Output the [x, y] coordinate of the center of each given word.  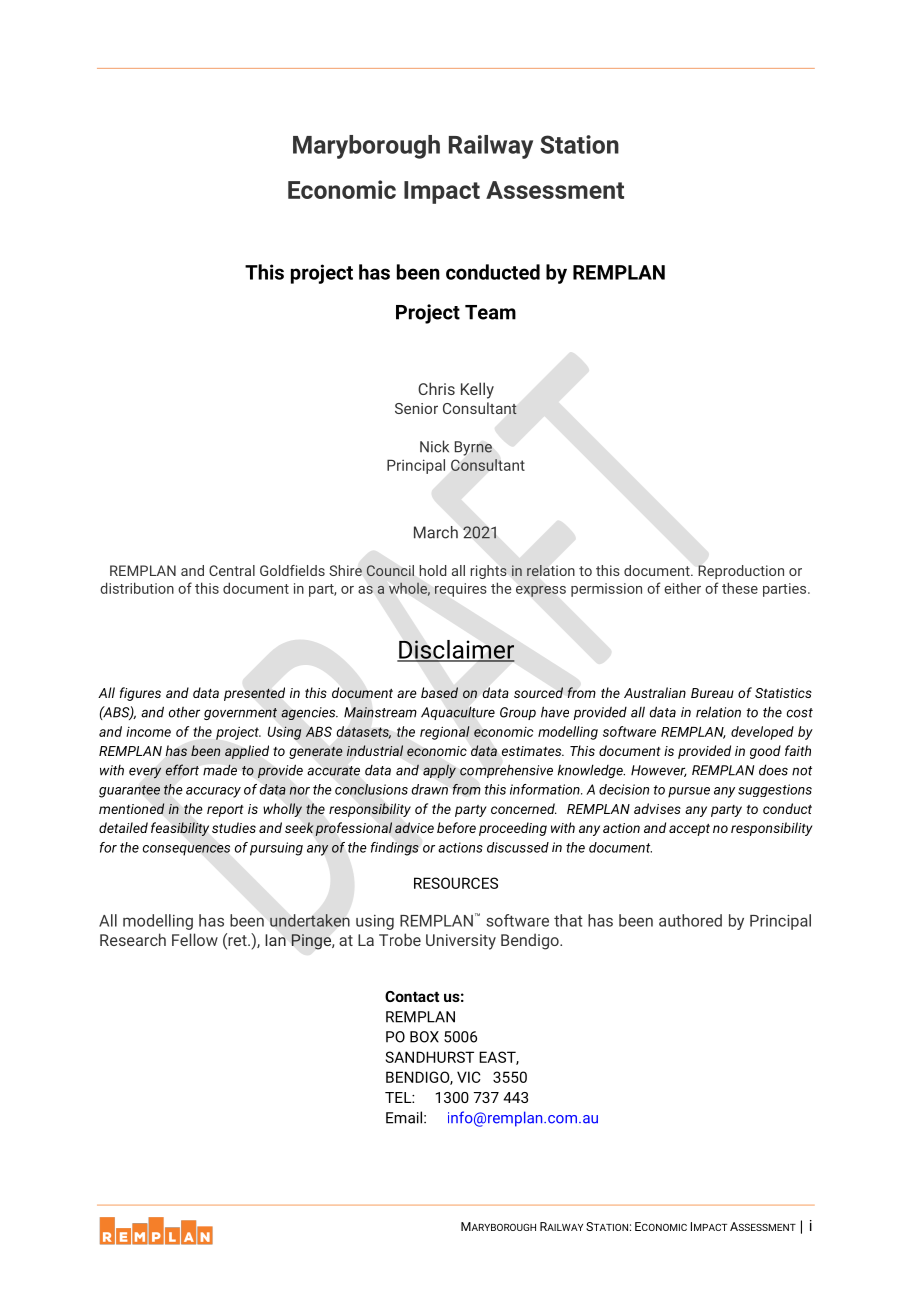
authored [690, 920]
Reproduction [741, 572]
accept [689, 830]
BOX [424, 1037]
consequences [186, 850]
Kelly [477, 390]
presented [254, 694]
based [439, 692]
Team [490, 312]
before [456, 827]
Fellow [195, 939]
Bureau [712, 693]
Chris [436, 388]
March [436, 532]
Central [232, 570]
